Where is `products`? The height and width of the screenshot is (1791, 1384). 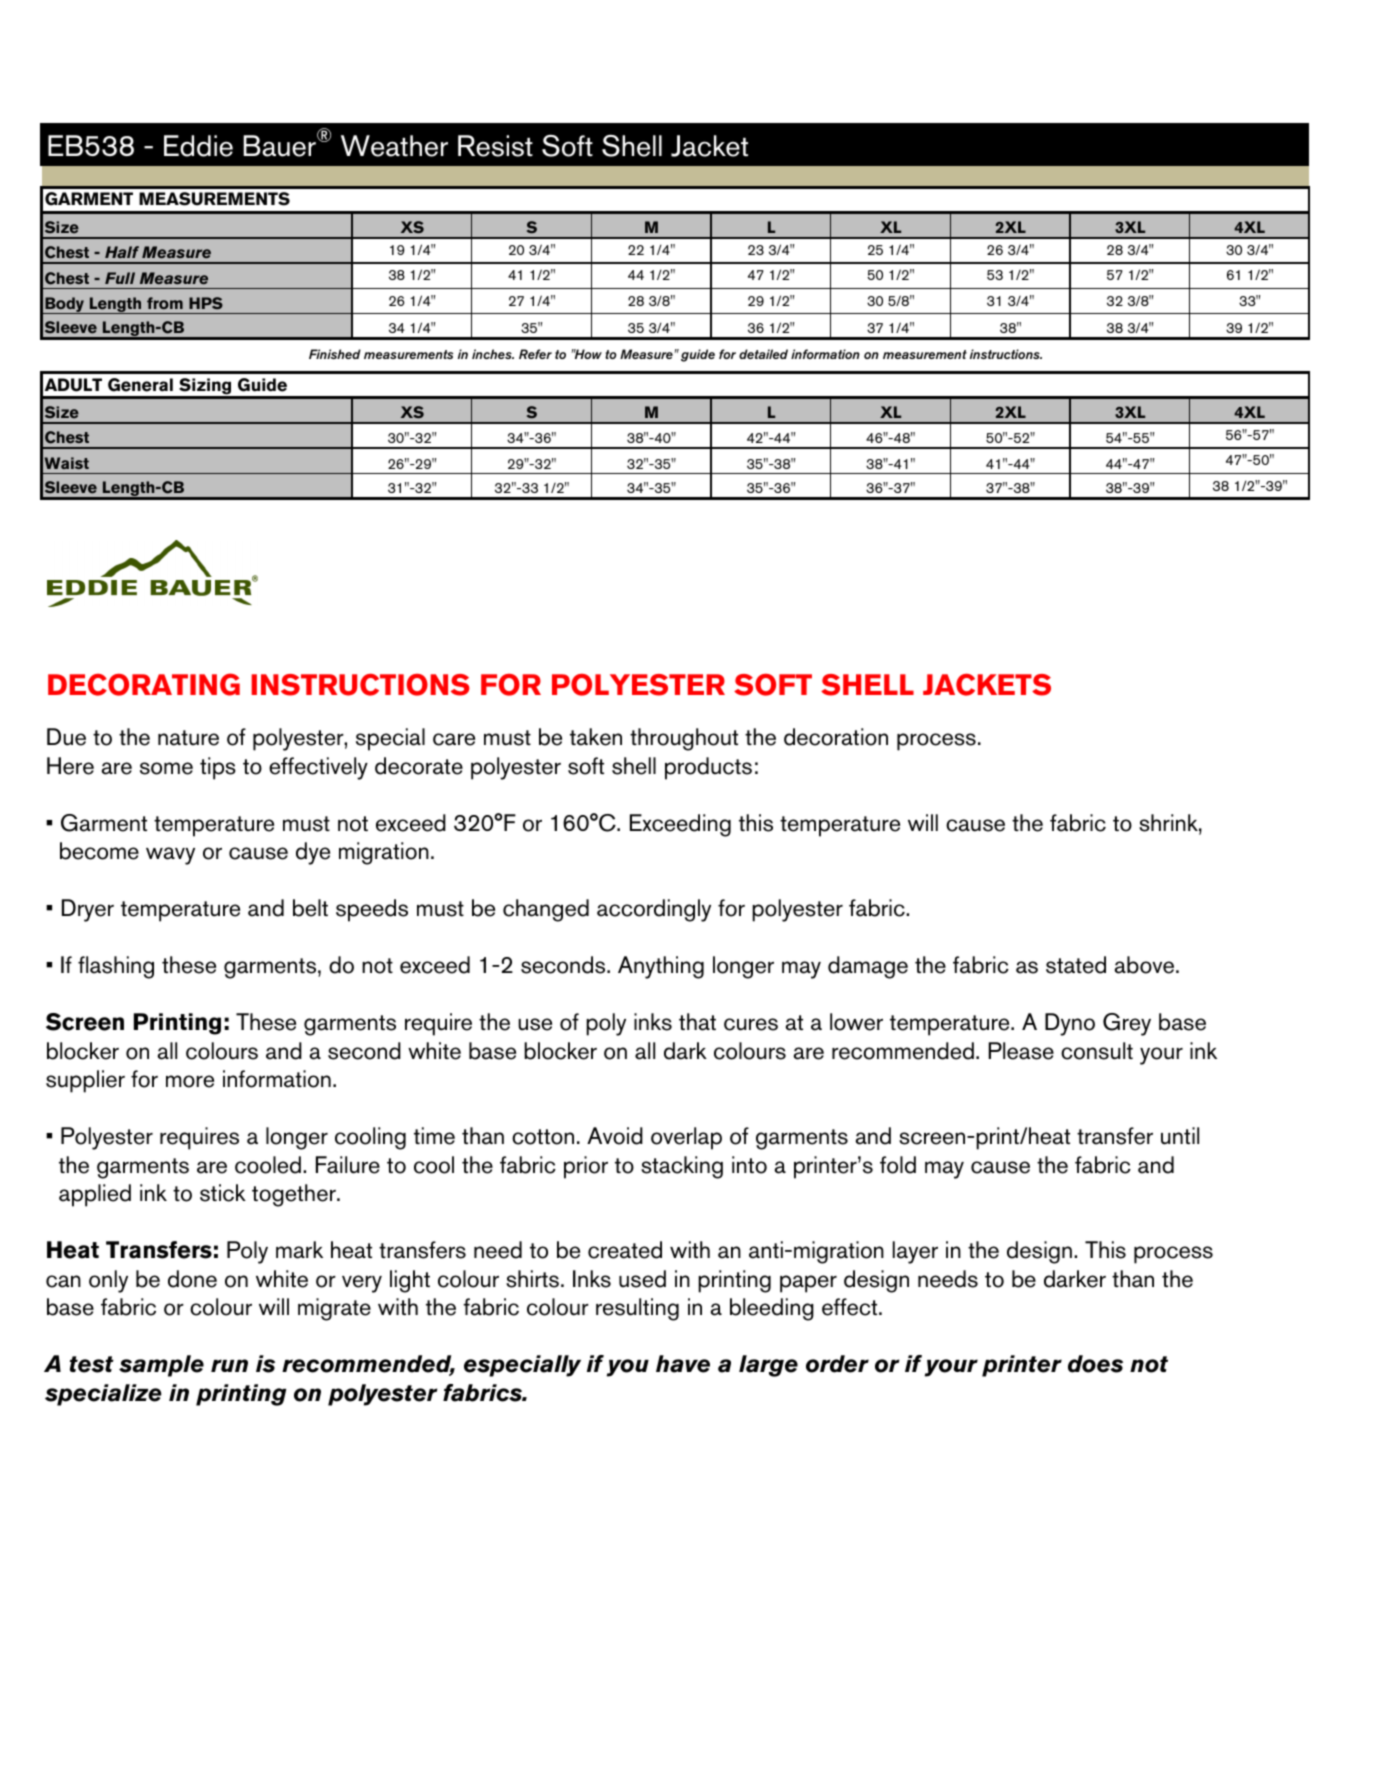
products is located at coordinates (708, 768).
